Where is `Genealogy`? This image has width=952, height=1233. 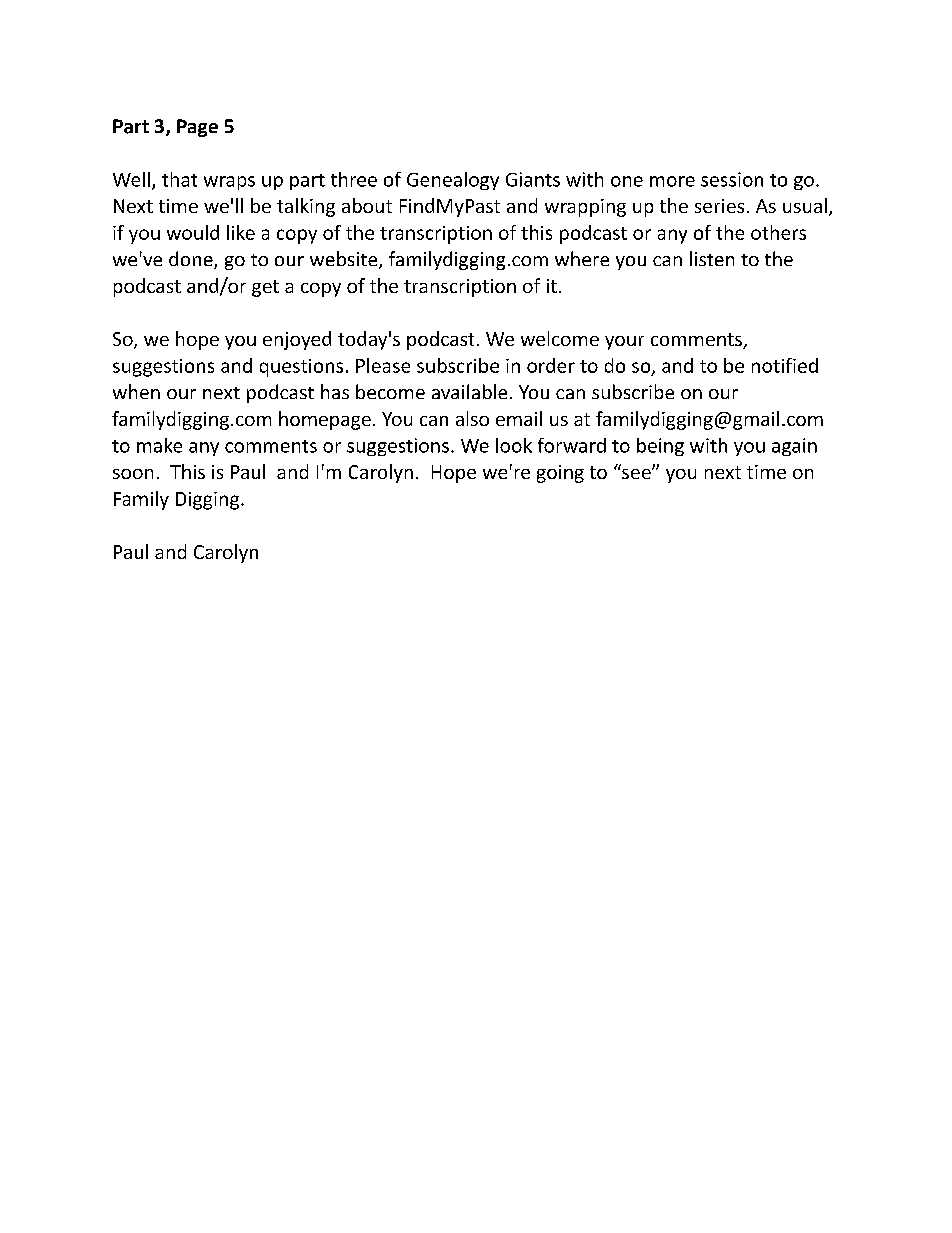 Genealogy is located at coordinates (453, 181).
